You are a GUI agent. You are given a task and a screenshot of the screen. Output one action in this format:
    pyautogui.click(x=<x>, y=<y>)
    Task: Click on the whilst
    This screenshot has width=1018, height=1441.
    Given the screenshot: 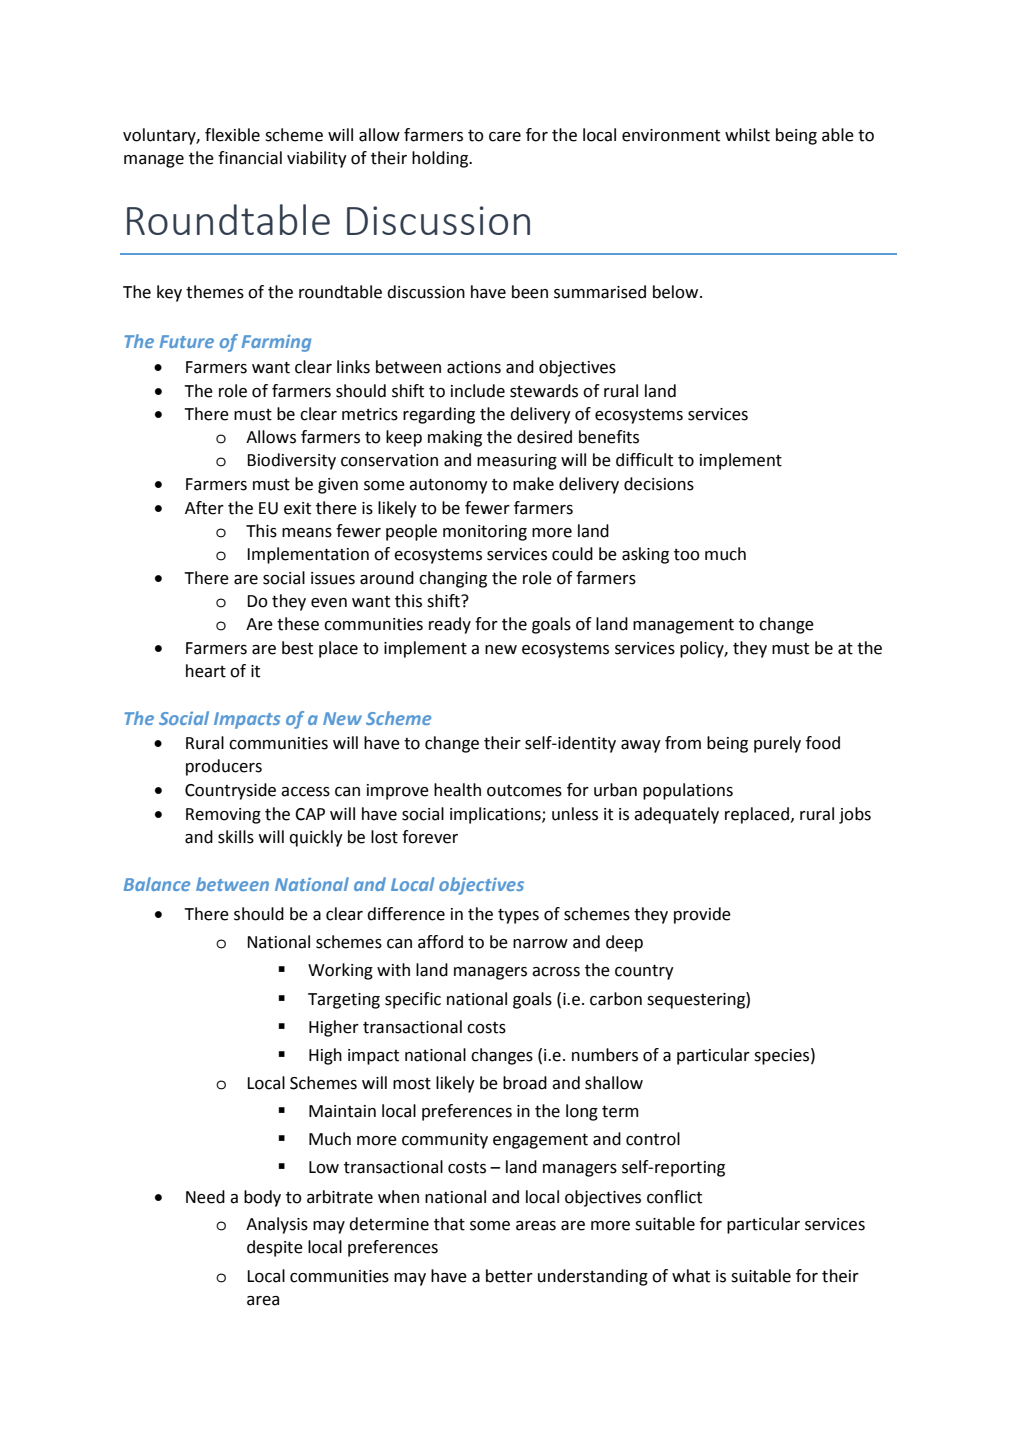 What is the action you would take?
    pyautogui.click(x=747, y=135)
